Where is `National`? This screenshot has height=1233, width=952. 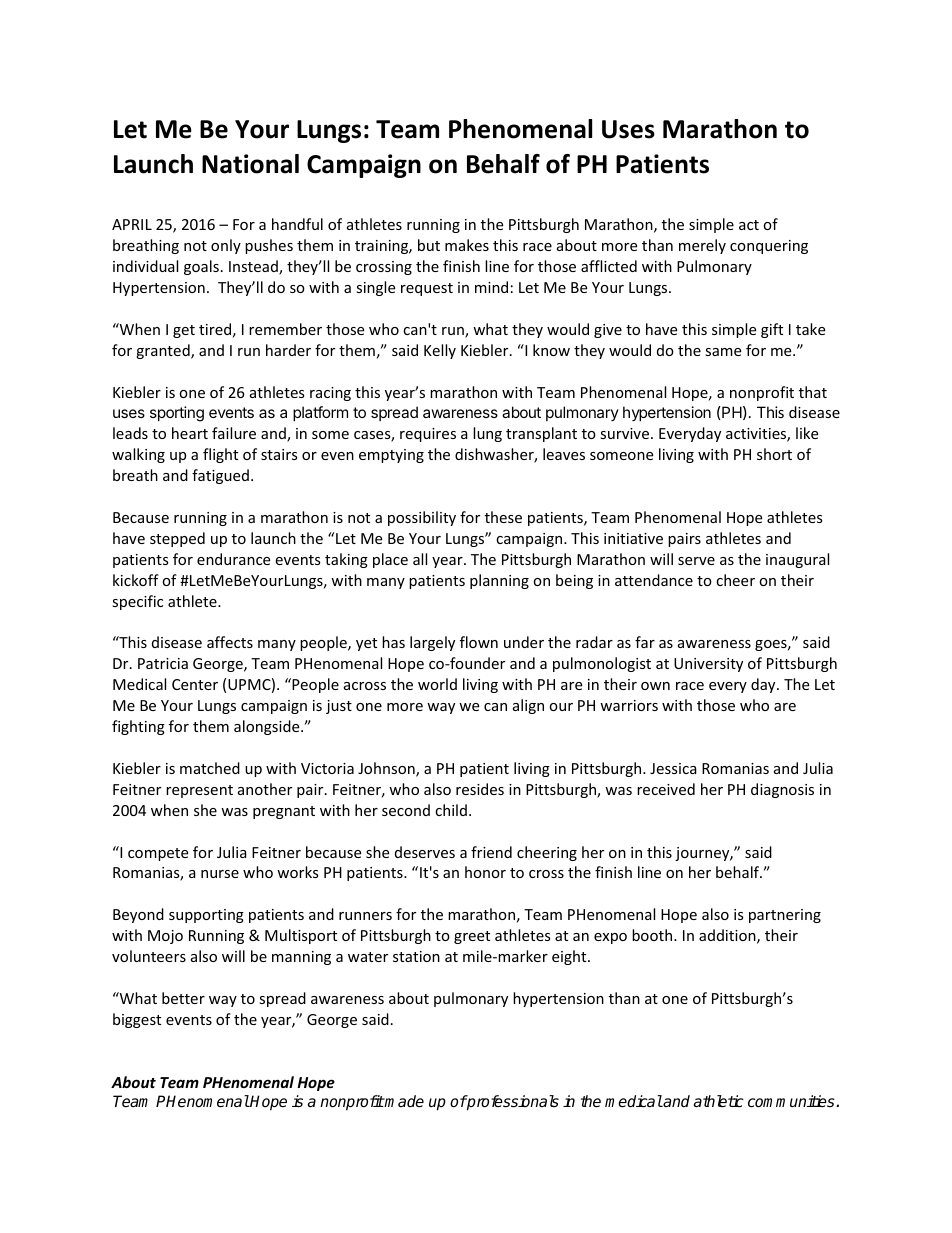
National is located at coordinates (250, 164).
